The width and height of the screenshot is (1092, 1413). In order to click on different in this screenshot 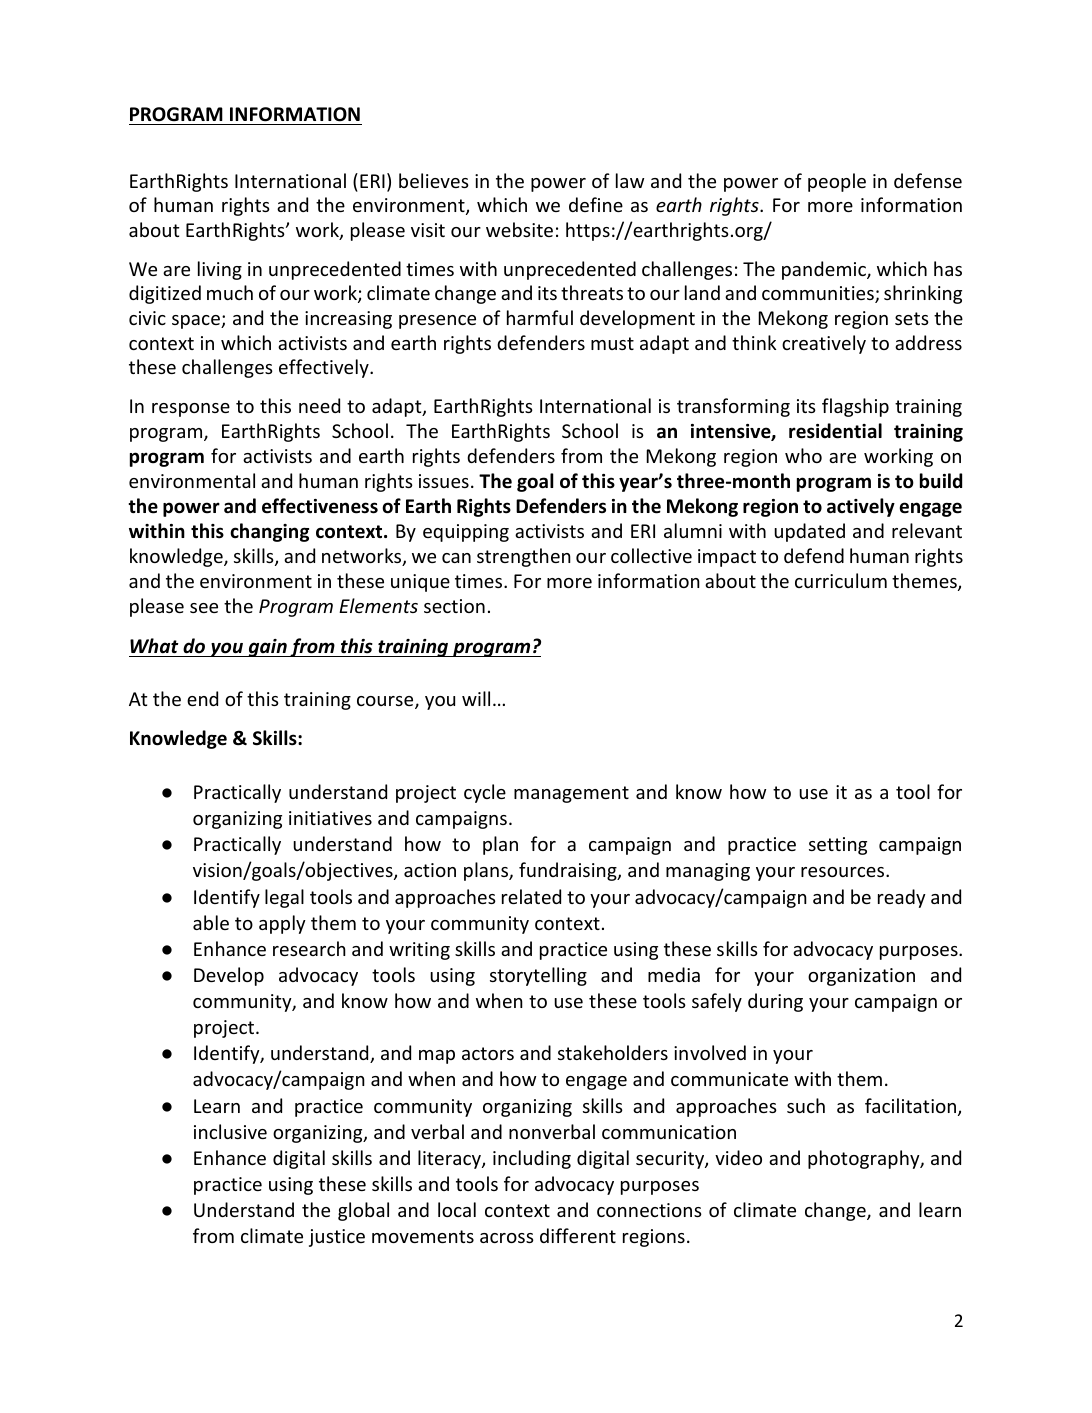, I will do `click(578, 1235)`.
